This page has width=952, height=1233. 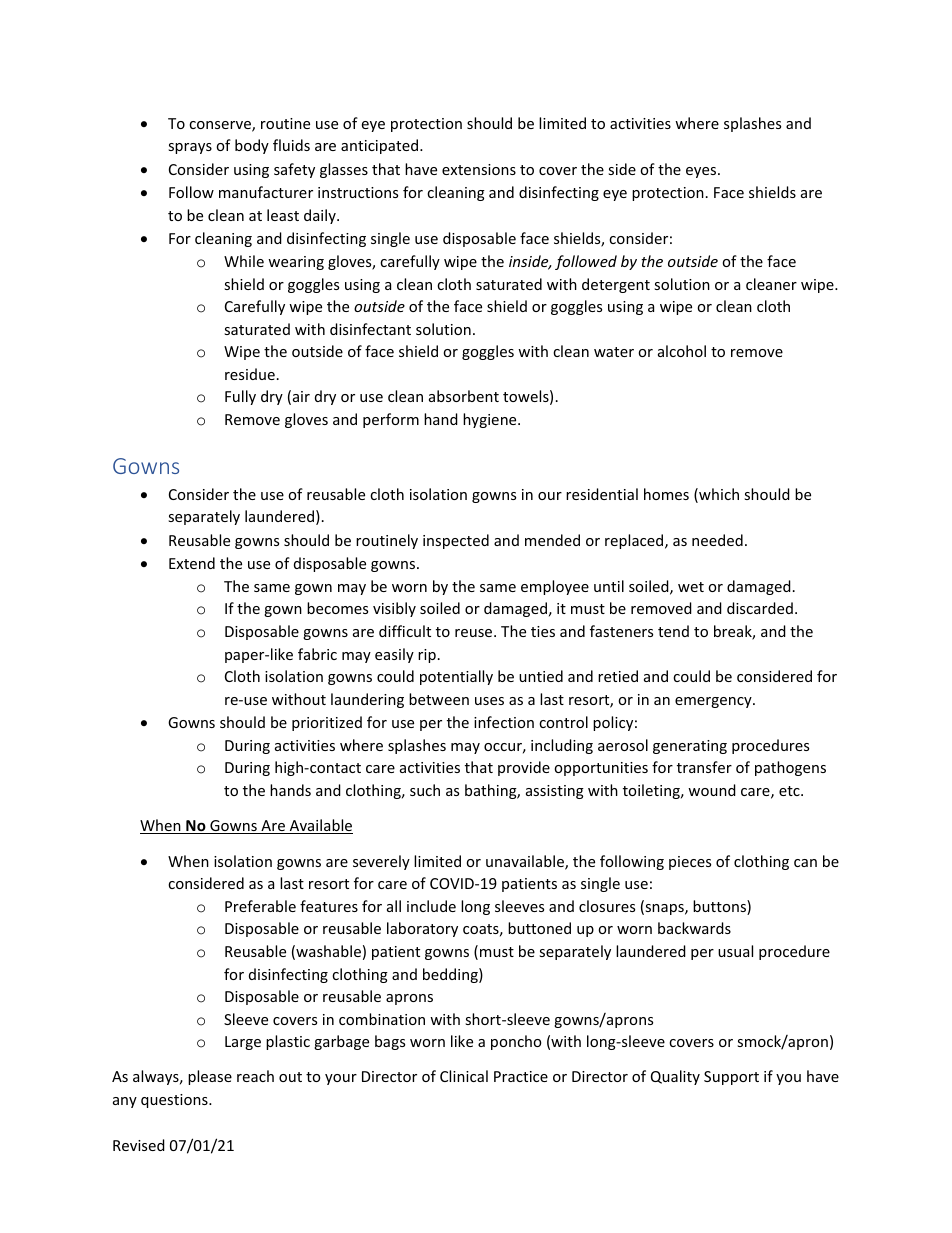 What do you see at coordinates (427, 656) in the page?
I see `rip` at bounding box center [427, 656].
